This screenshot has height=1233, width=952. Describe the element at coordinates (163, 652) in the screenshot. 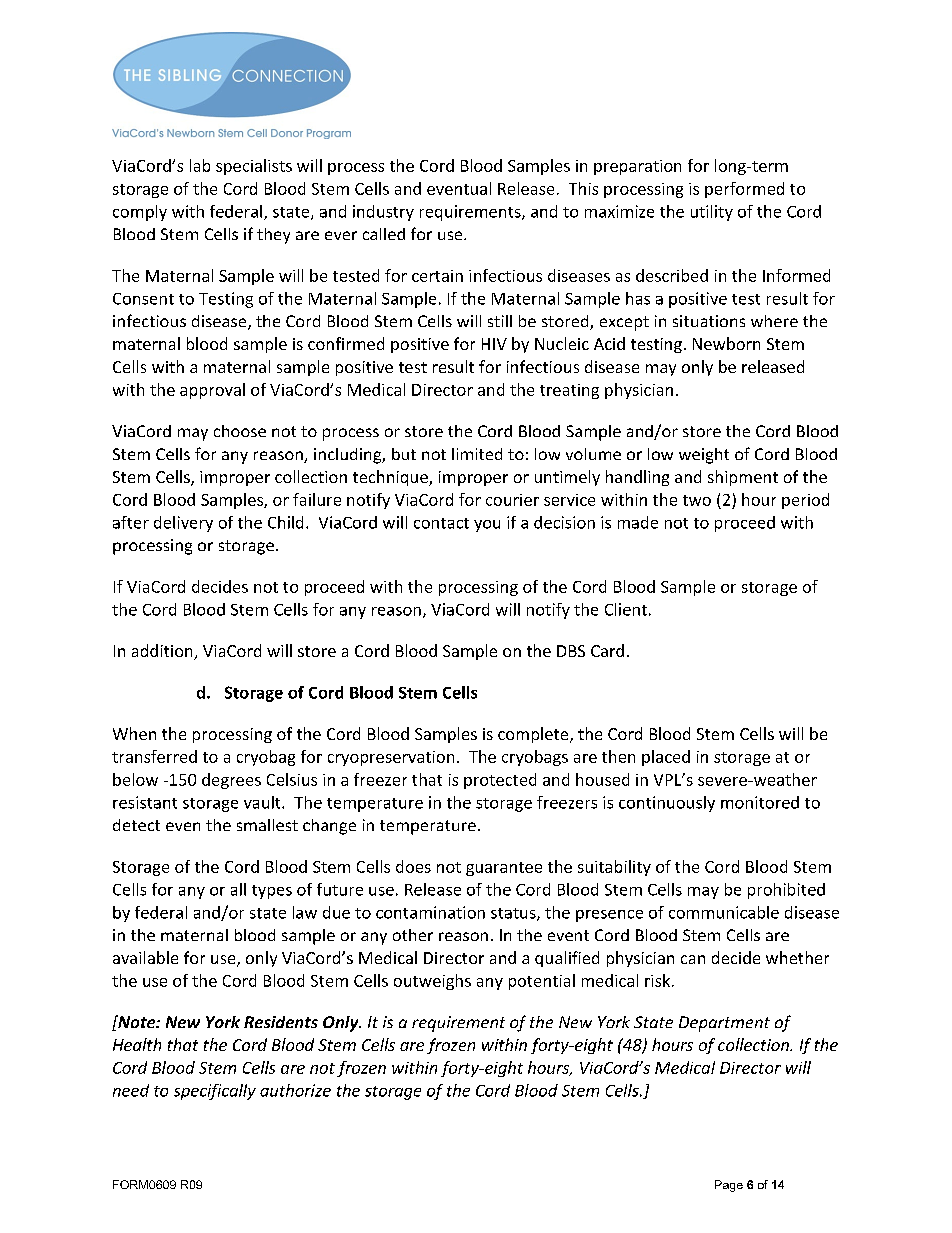

I see `addition` at that location.
